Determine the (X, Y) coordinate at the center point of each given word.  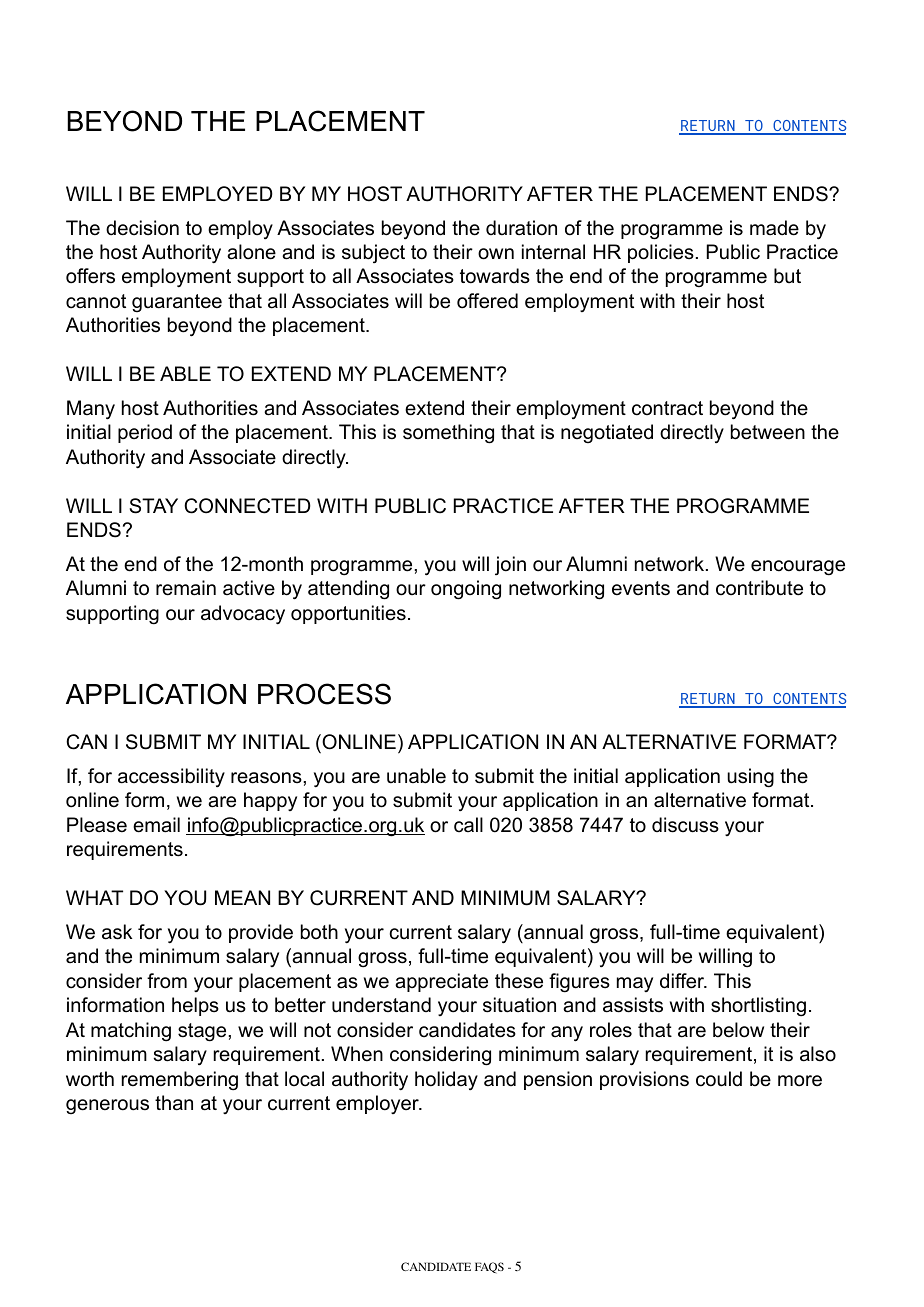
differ (683, 981)
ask (117, 932)
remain (186, 588)
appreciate (441, 982)
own (496, 254)
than (174, 1103)
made (774, 228)
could (719, 1079)
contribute (759, 588)
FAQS (489, 1268)
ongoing (466, 590)
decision (142, 228)
